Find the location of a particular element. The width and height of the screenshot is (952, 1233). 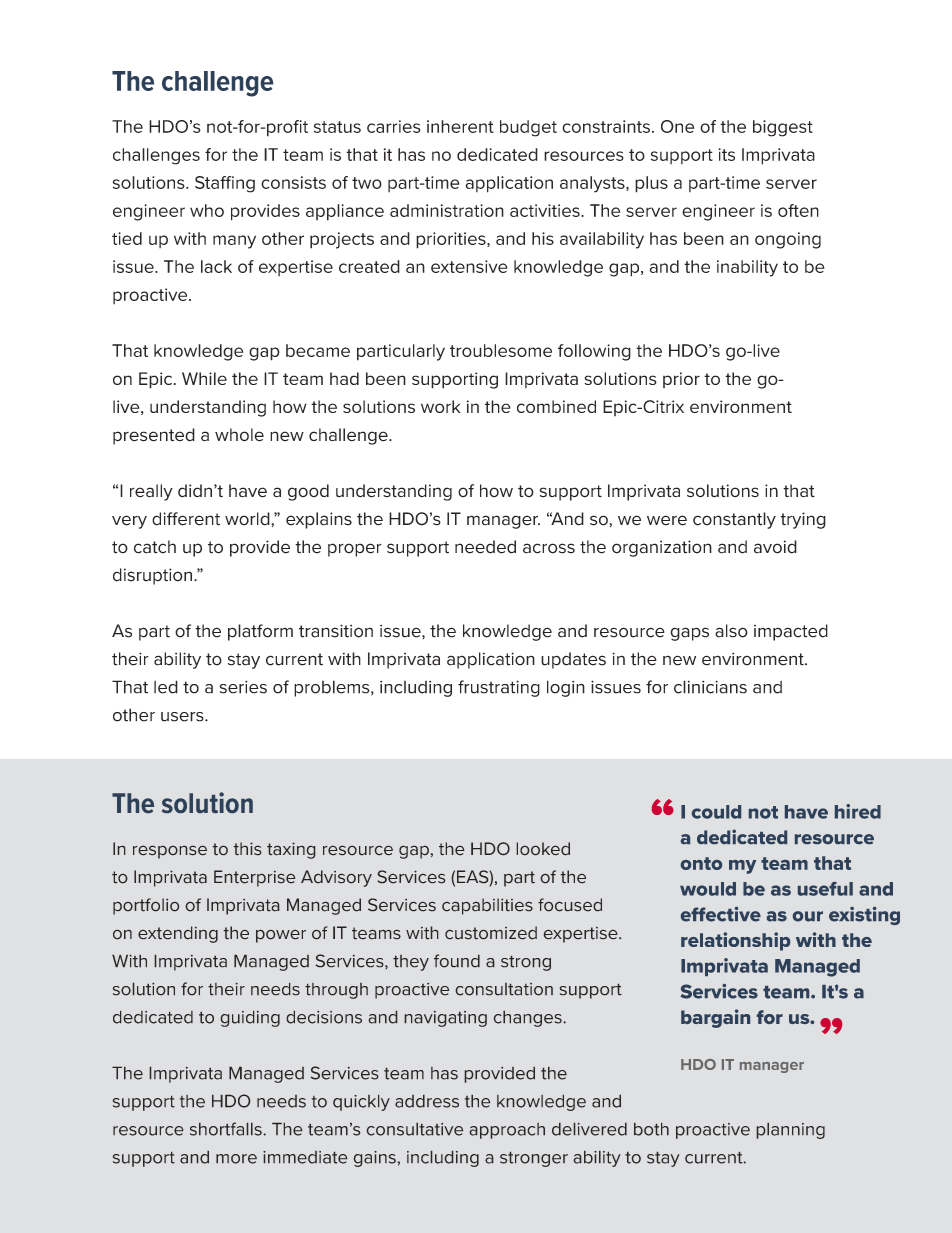

Staffing is located at coordinates (225, 184).
